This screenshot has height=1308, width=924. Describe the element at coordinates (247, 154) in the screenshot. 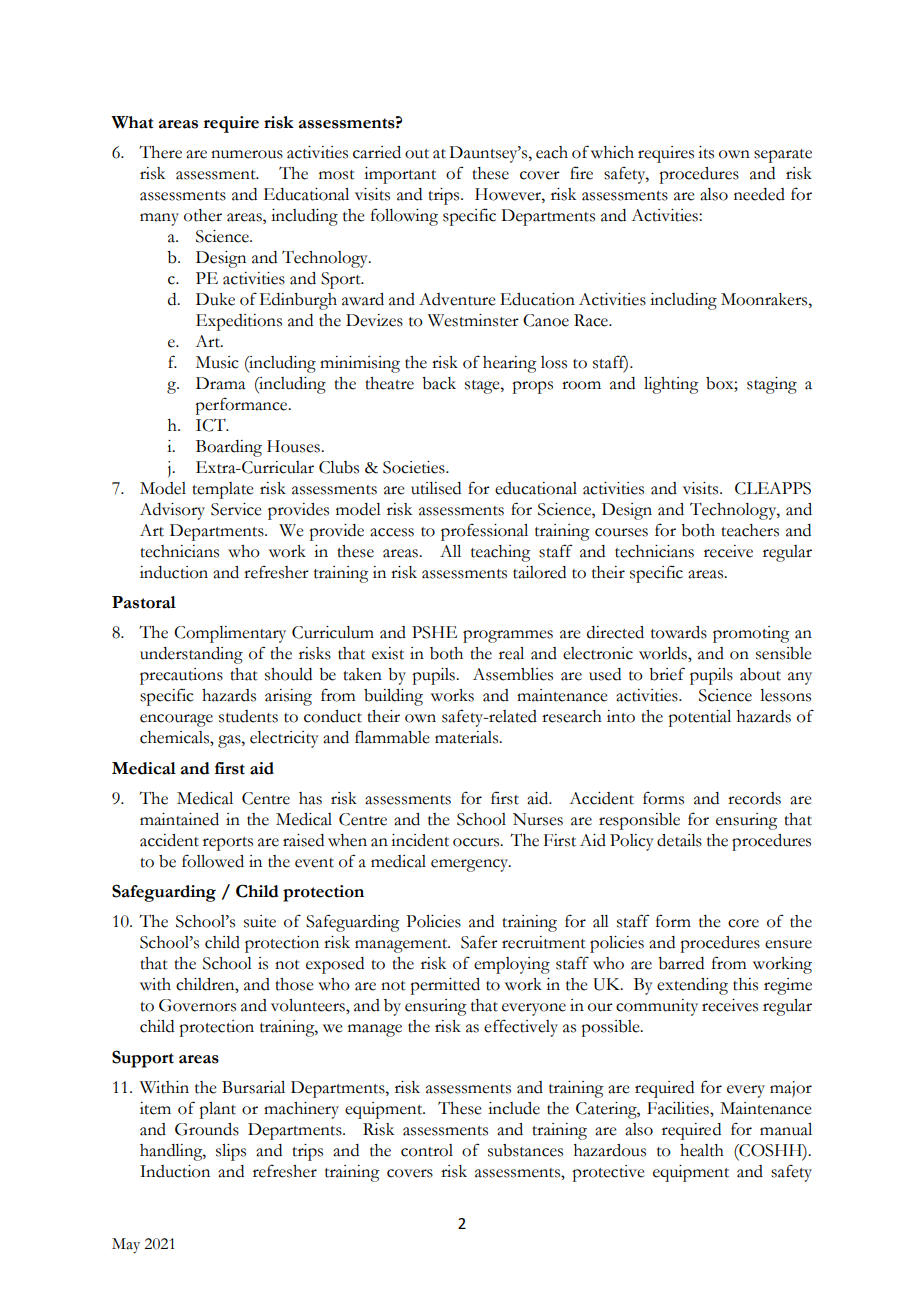

I see `numerous` at that location.
